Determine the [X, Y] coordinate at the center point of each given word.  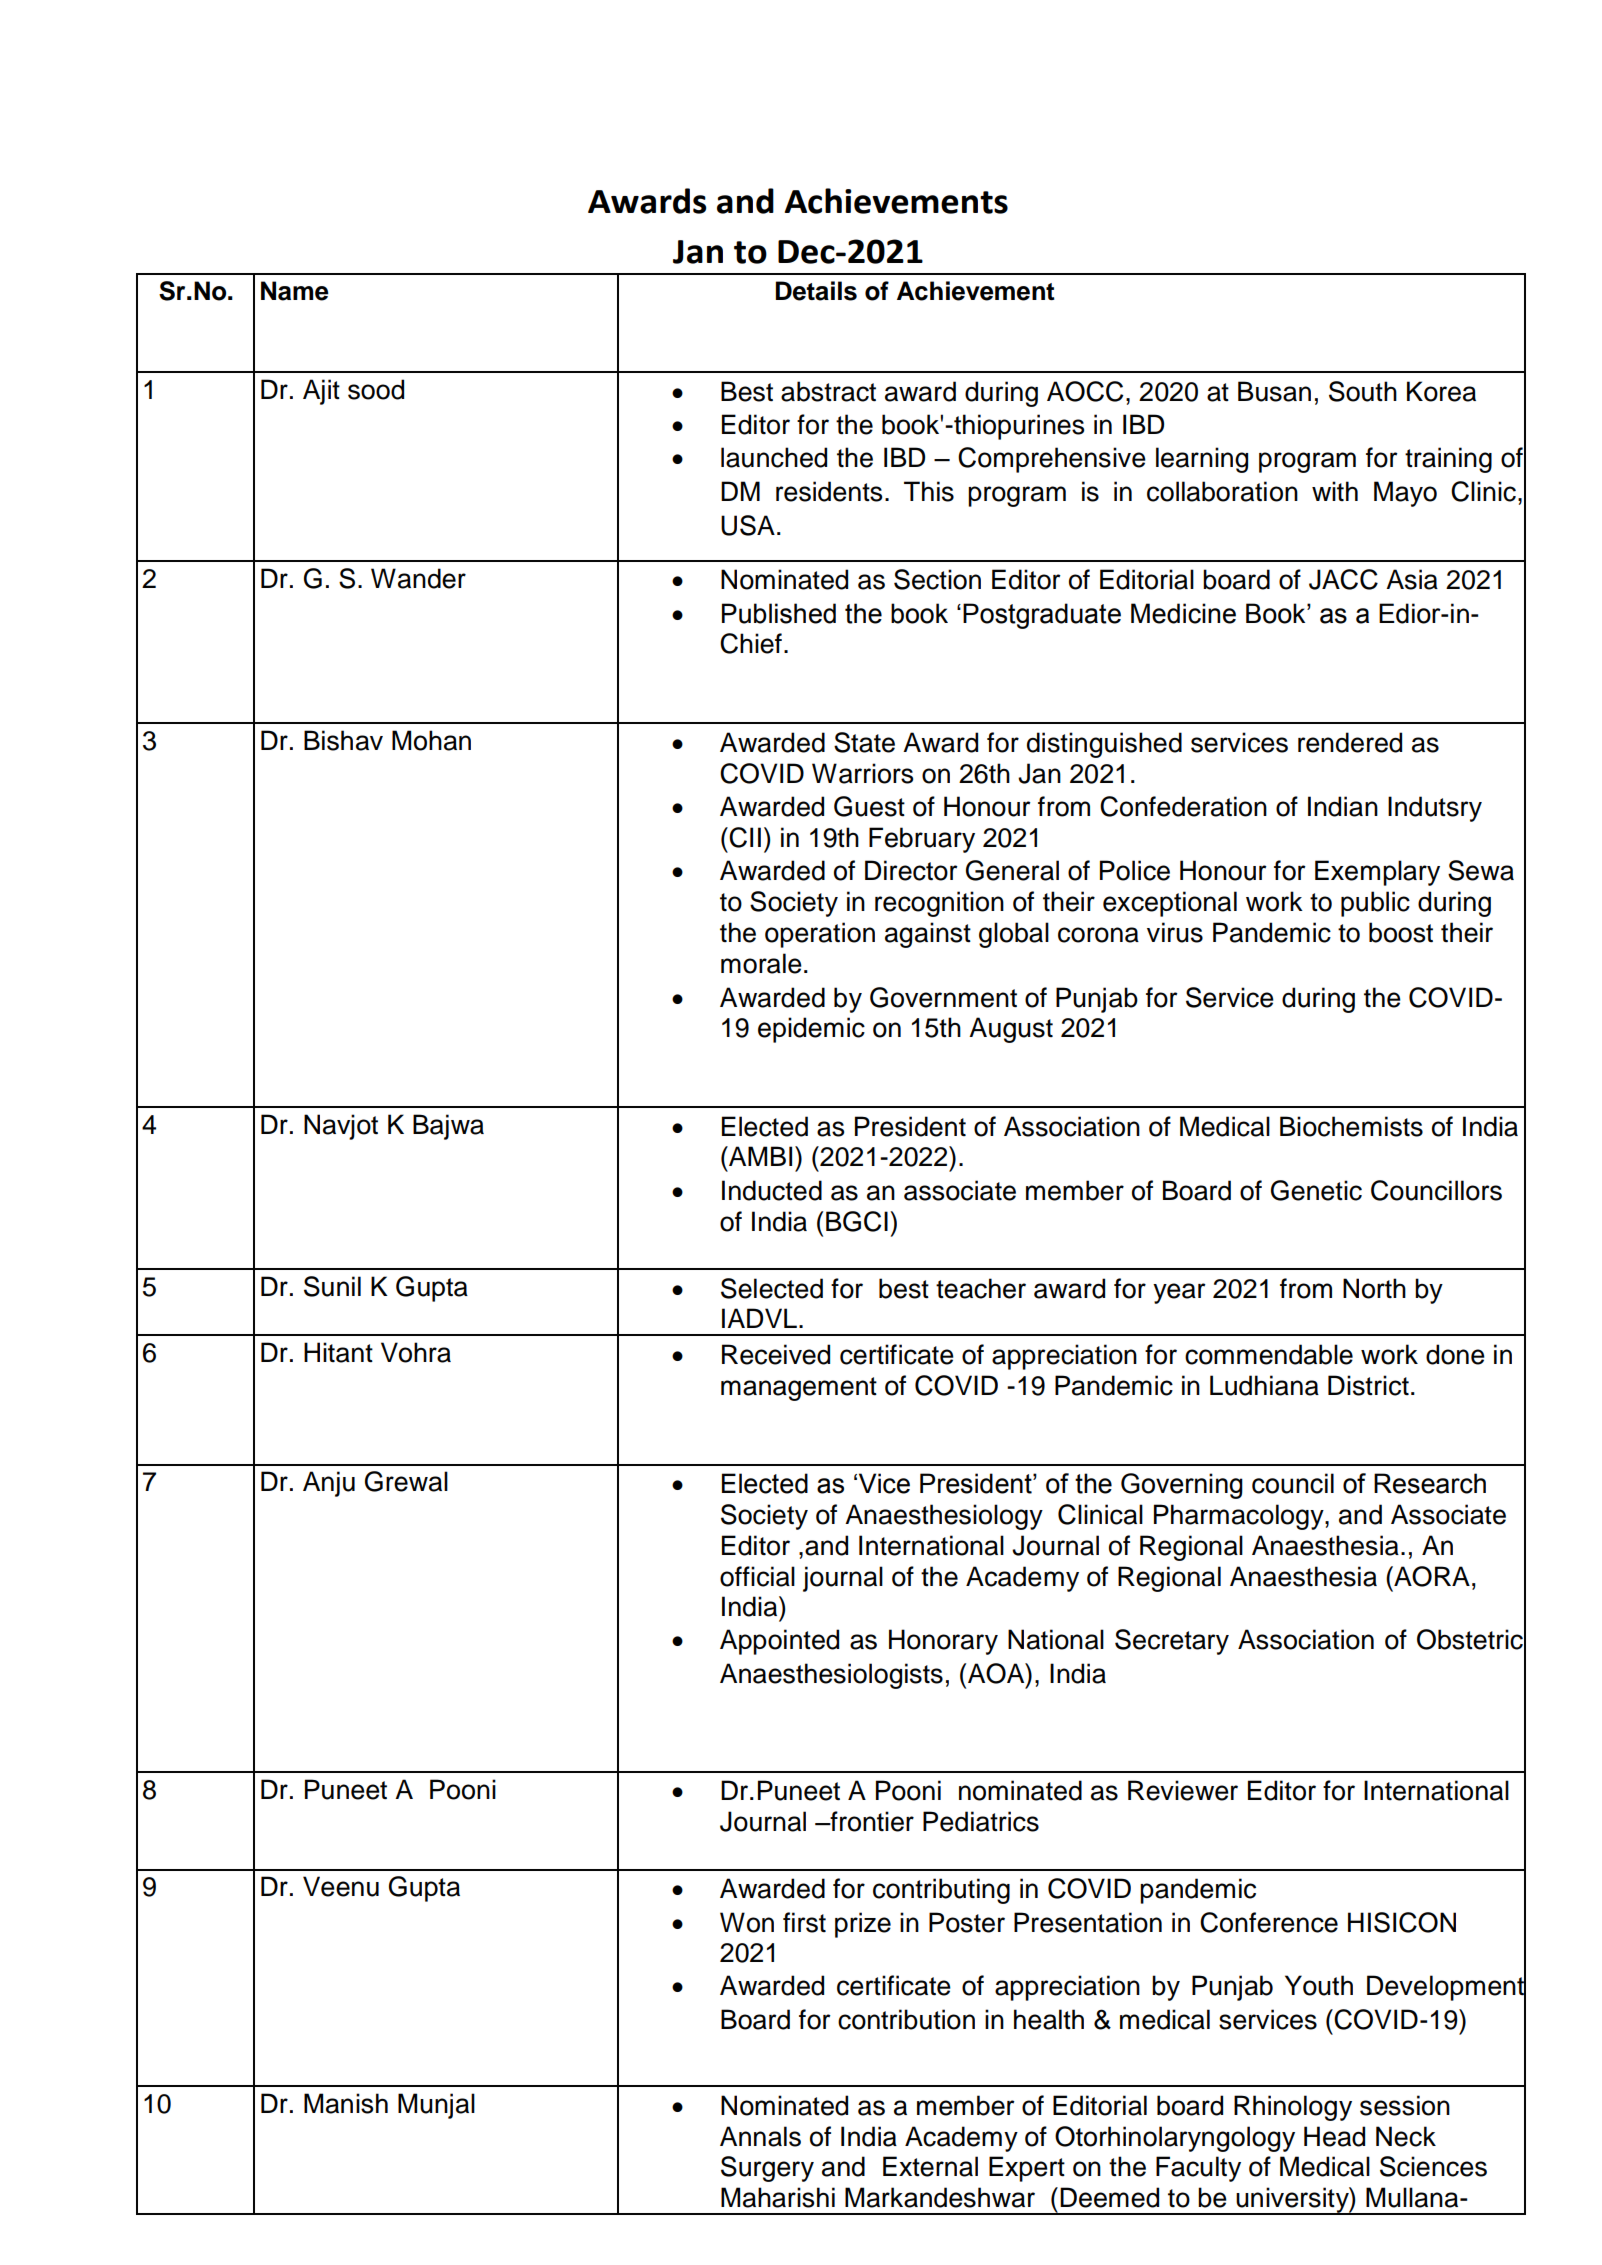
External [930, 2166]
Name [295, 291]
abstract [828, 391]
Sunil [332, 1286]
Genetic [1316, 1190]
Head [1334, 2136]
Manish [346, 2103]
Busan [1274, 391]
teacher [981, 1288]
